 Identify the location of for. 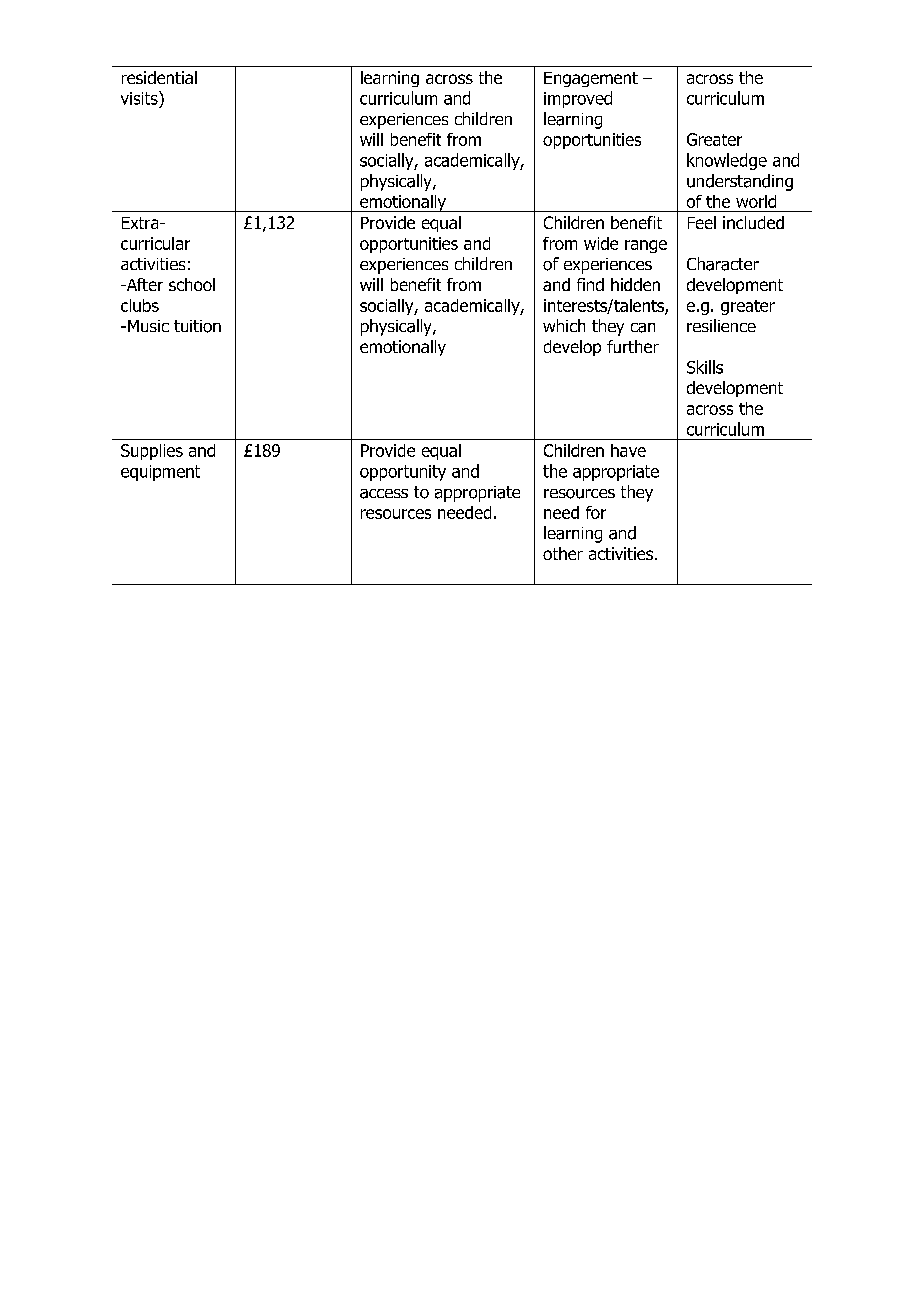
(596, 512).
